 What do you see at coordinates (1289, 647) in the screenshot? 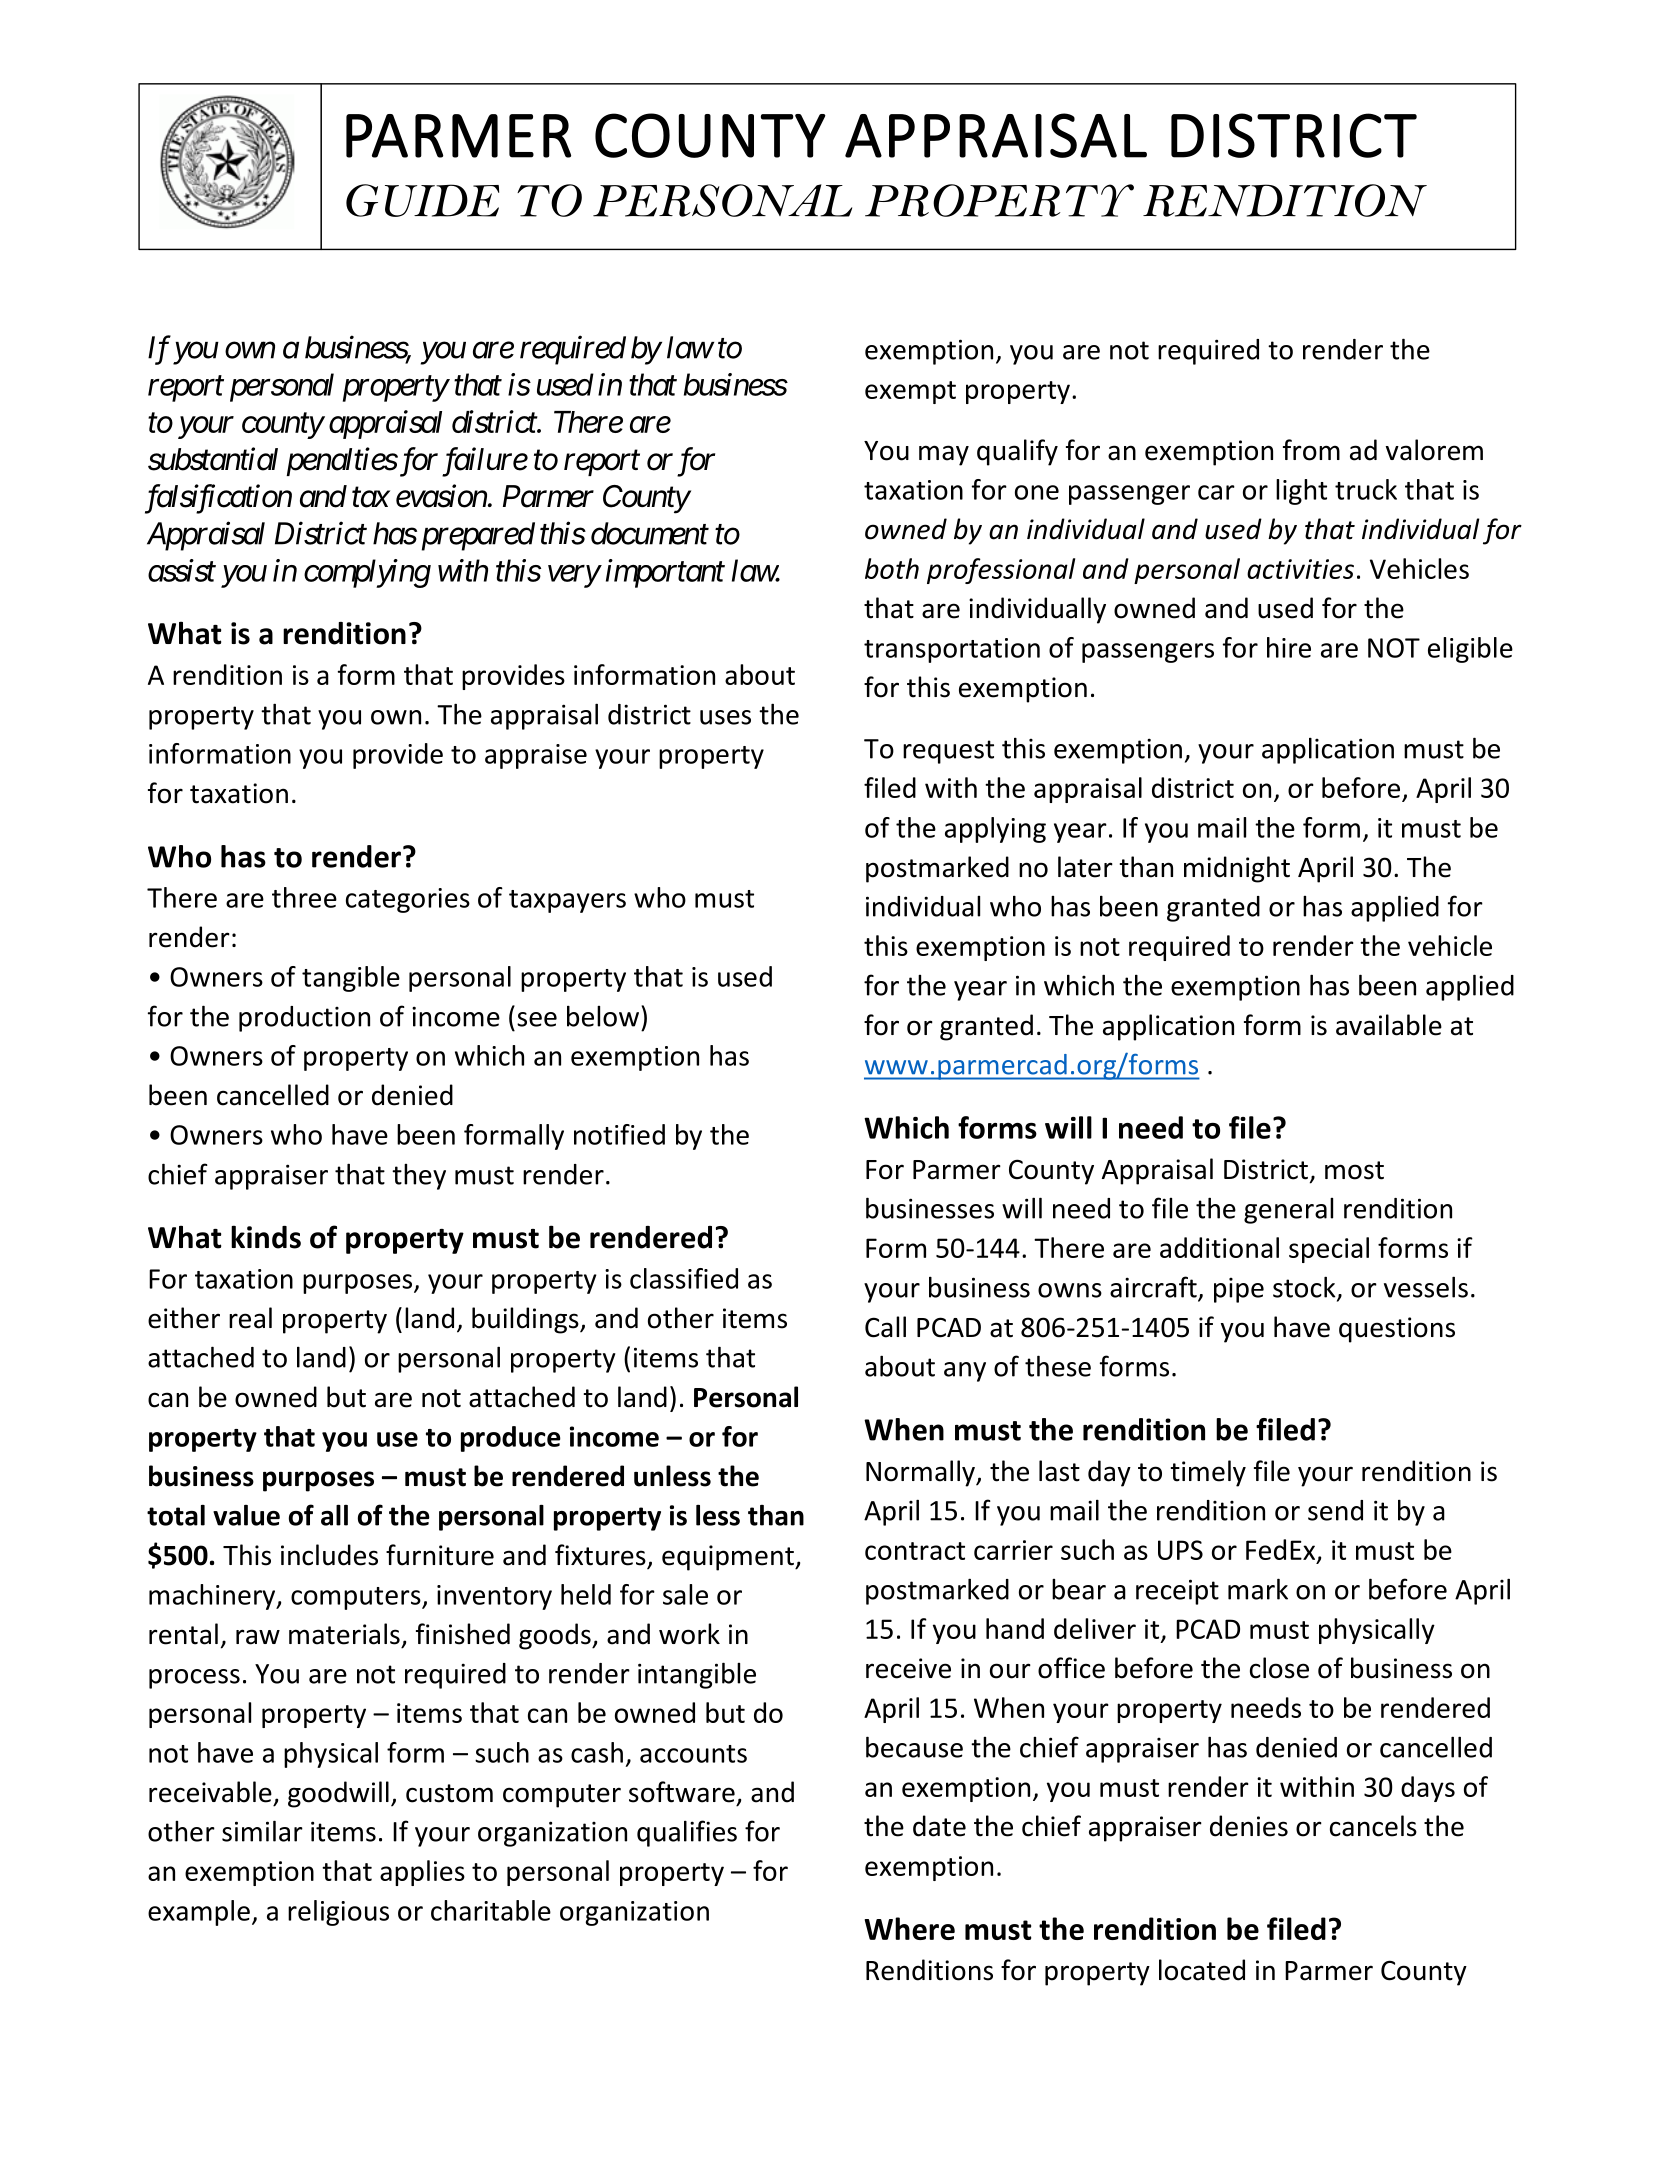
I see `hire` at bounding box center [1289, 647].
